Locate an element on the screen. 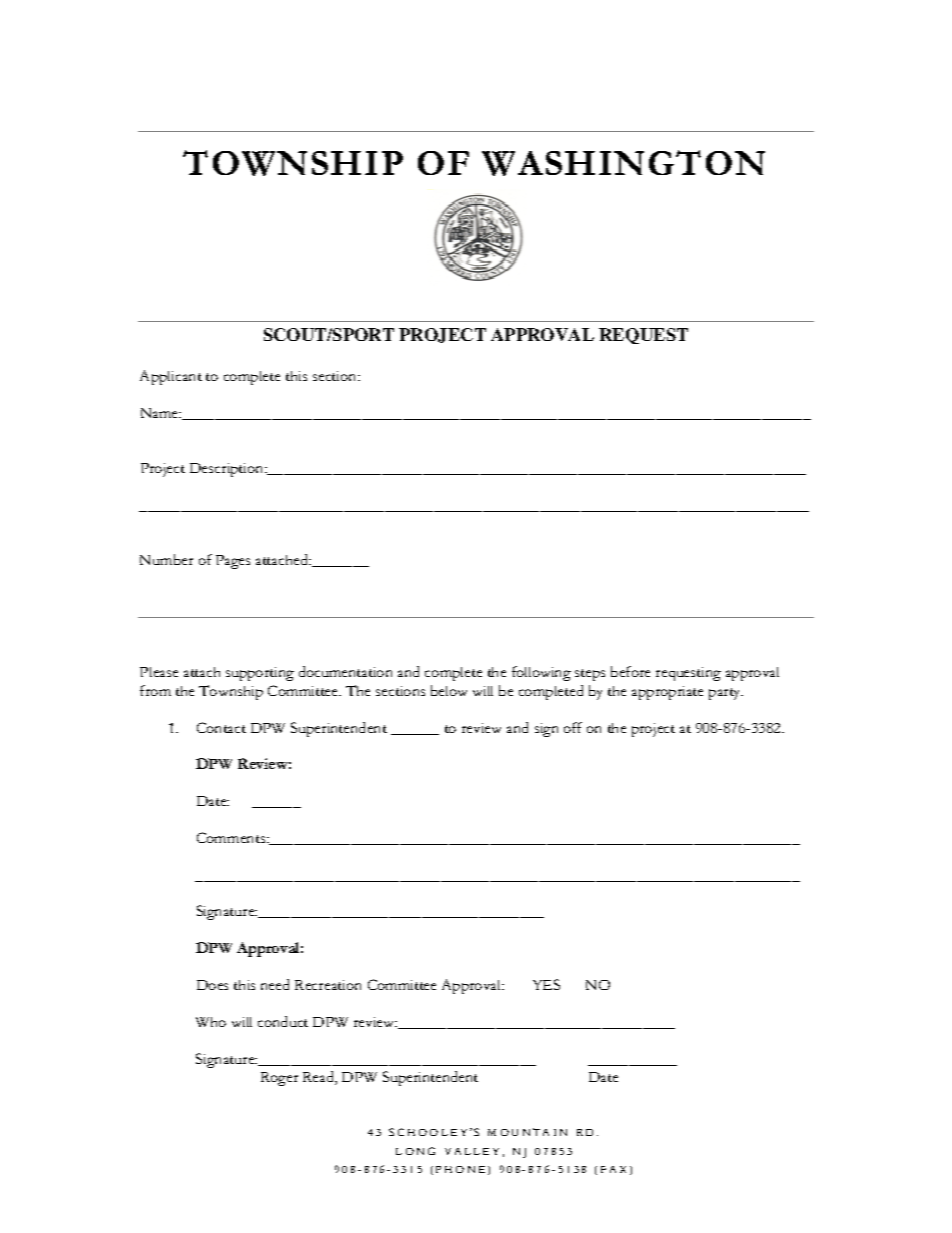 Image resolution: width=952 pixels, height=1233 pixels. appropriate is located at coordinates (667, 693).
